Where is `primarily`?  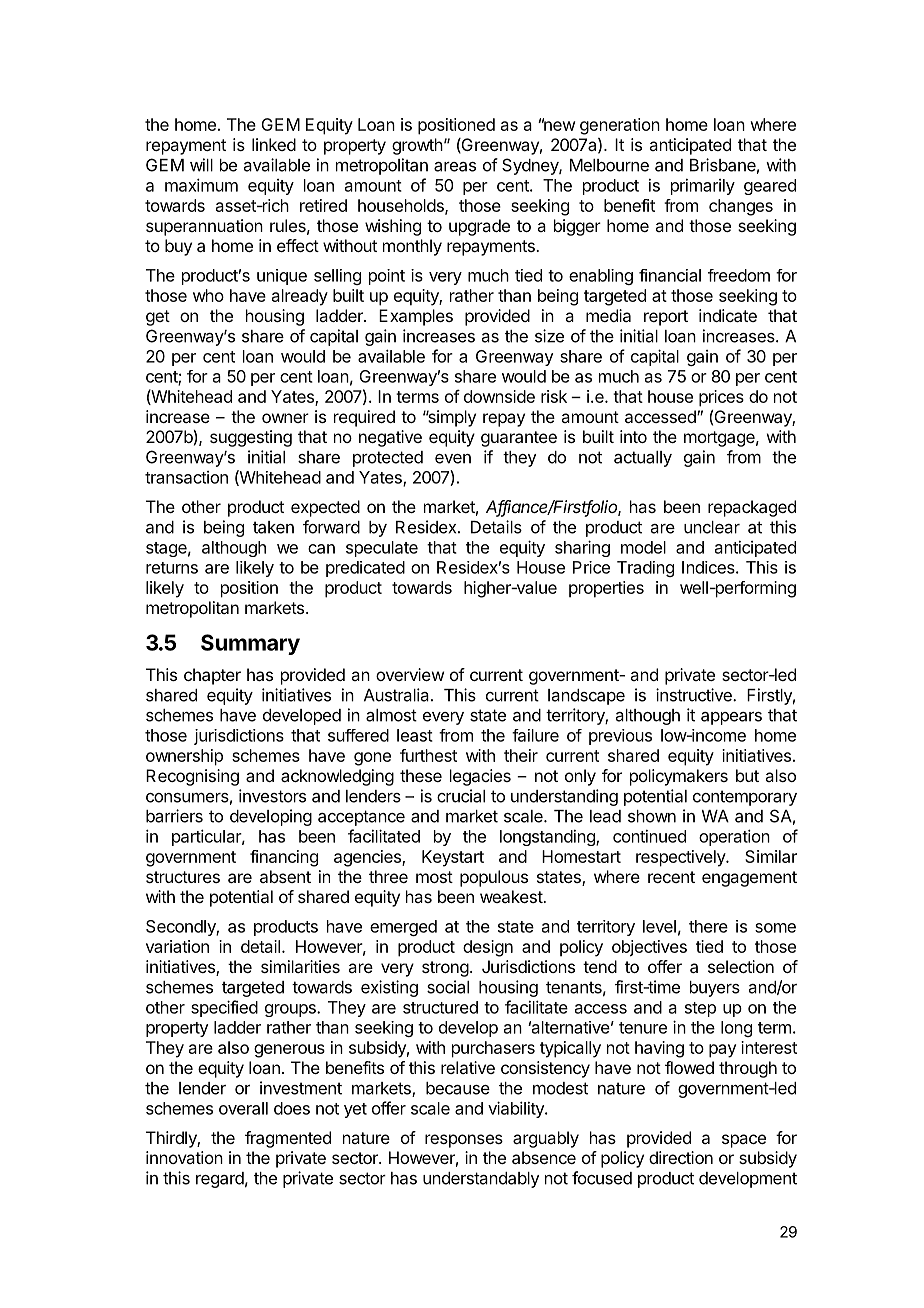
primarily is located at coordinates (703, 187).
